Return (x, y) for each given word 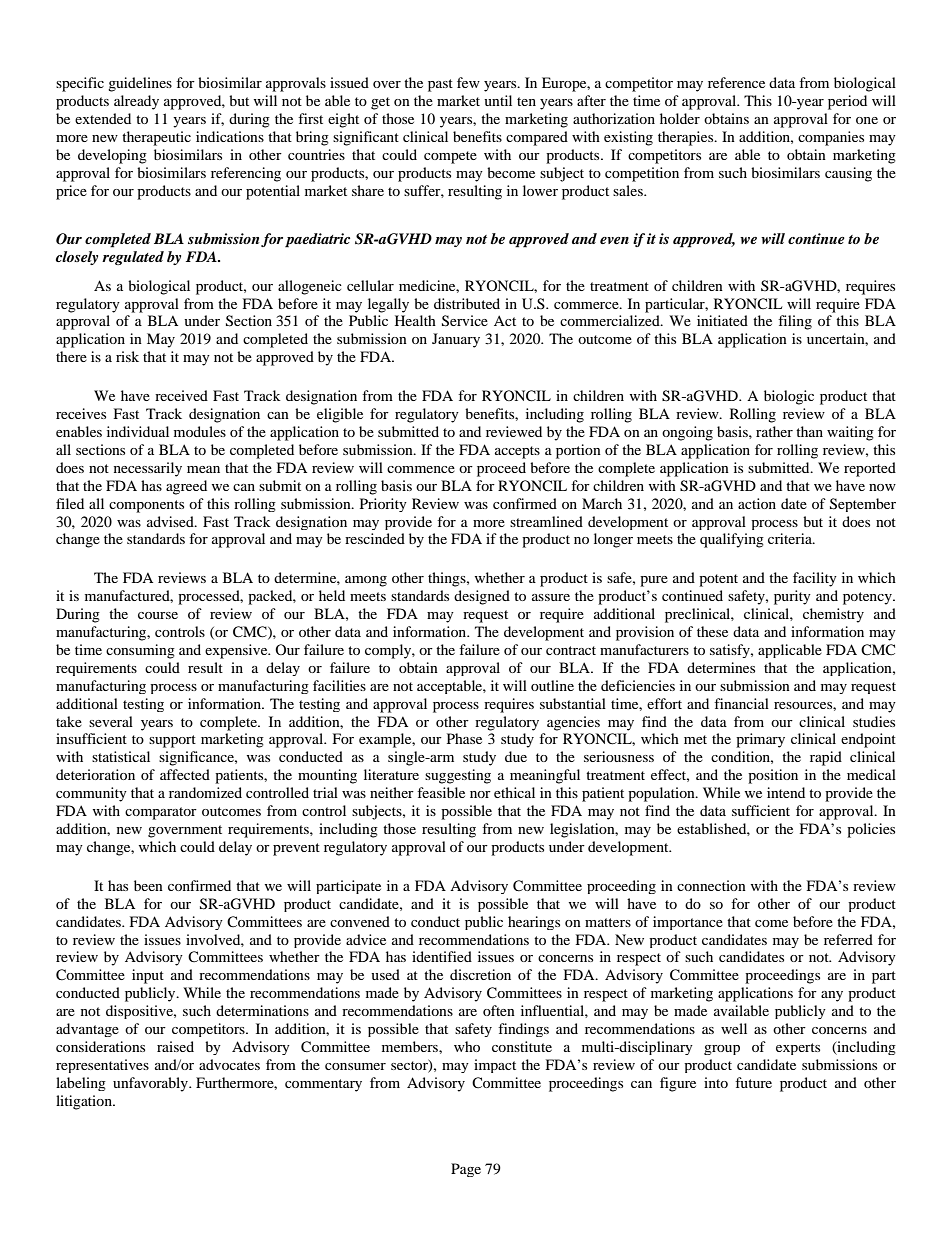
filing (795, 322)
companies (831, 138)
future (753, 1082)
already (136, 102)
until (498, 100)
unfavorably (152, 1084)
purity (792, 597)
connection (711, 885)
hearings (534, 923)
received (181, 395)
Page (466, 1170)
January (456, 340)
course (158, 615)
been (148, 885)
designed (482, 597)
